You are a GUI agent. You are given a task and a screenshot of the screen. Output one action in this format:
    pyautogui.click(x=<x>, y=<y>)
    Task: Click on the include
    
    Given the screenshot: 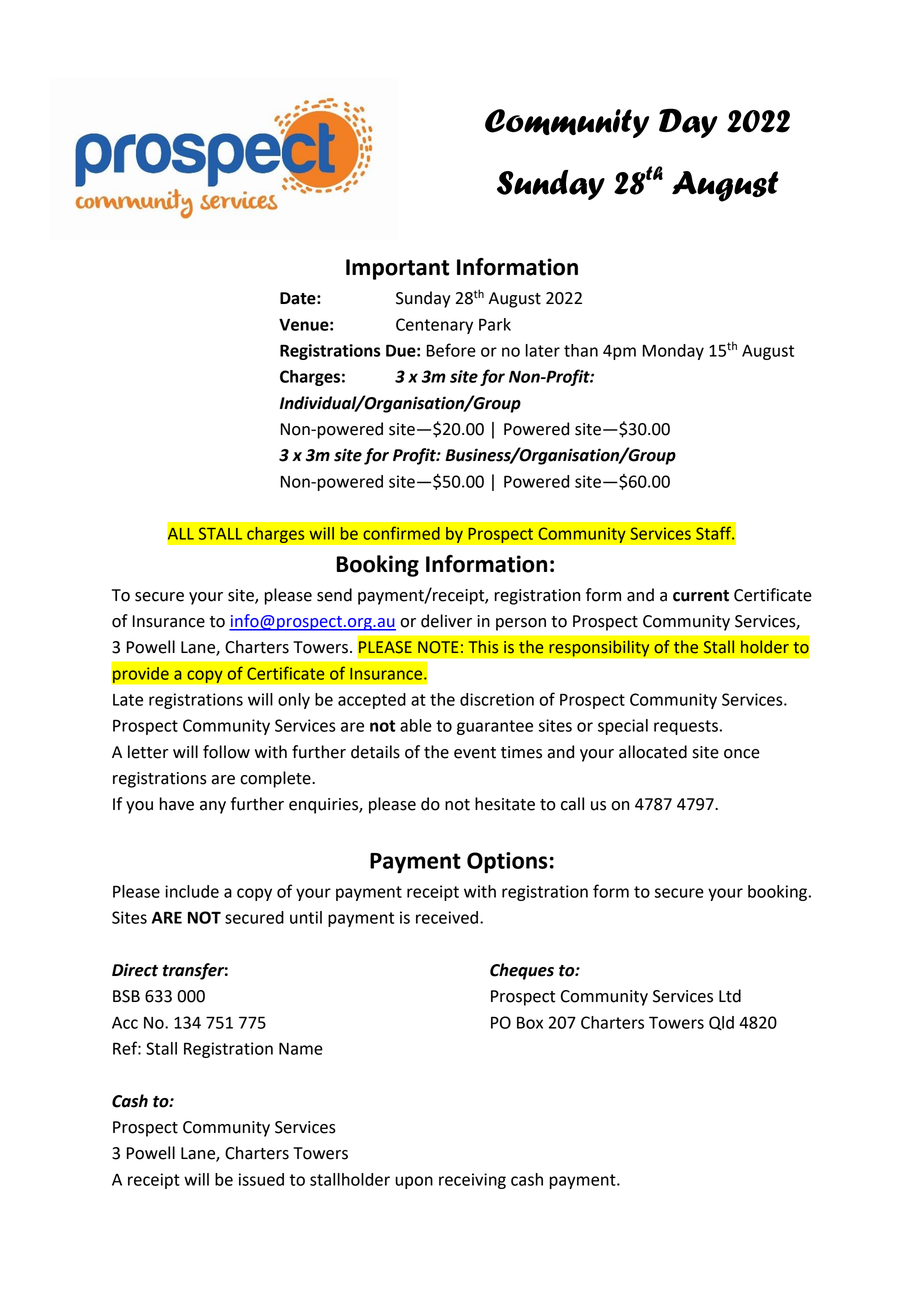 What is the action you would take?
    pyautogui.click(x=192, y=891)
